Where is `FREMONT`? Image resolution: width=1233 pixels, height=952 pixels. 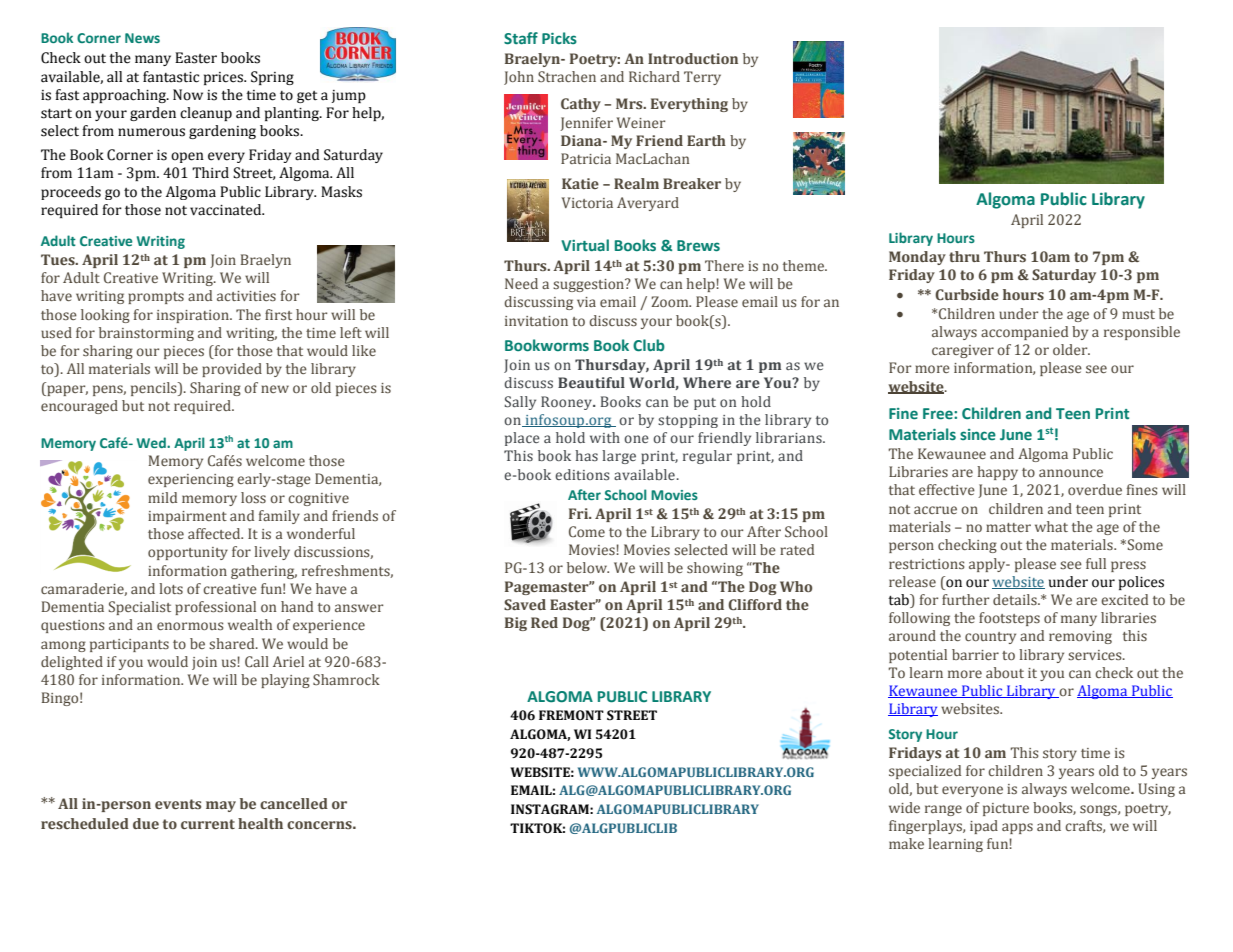 FREMONT is located at coordinates (571, 715).
